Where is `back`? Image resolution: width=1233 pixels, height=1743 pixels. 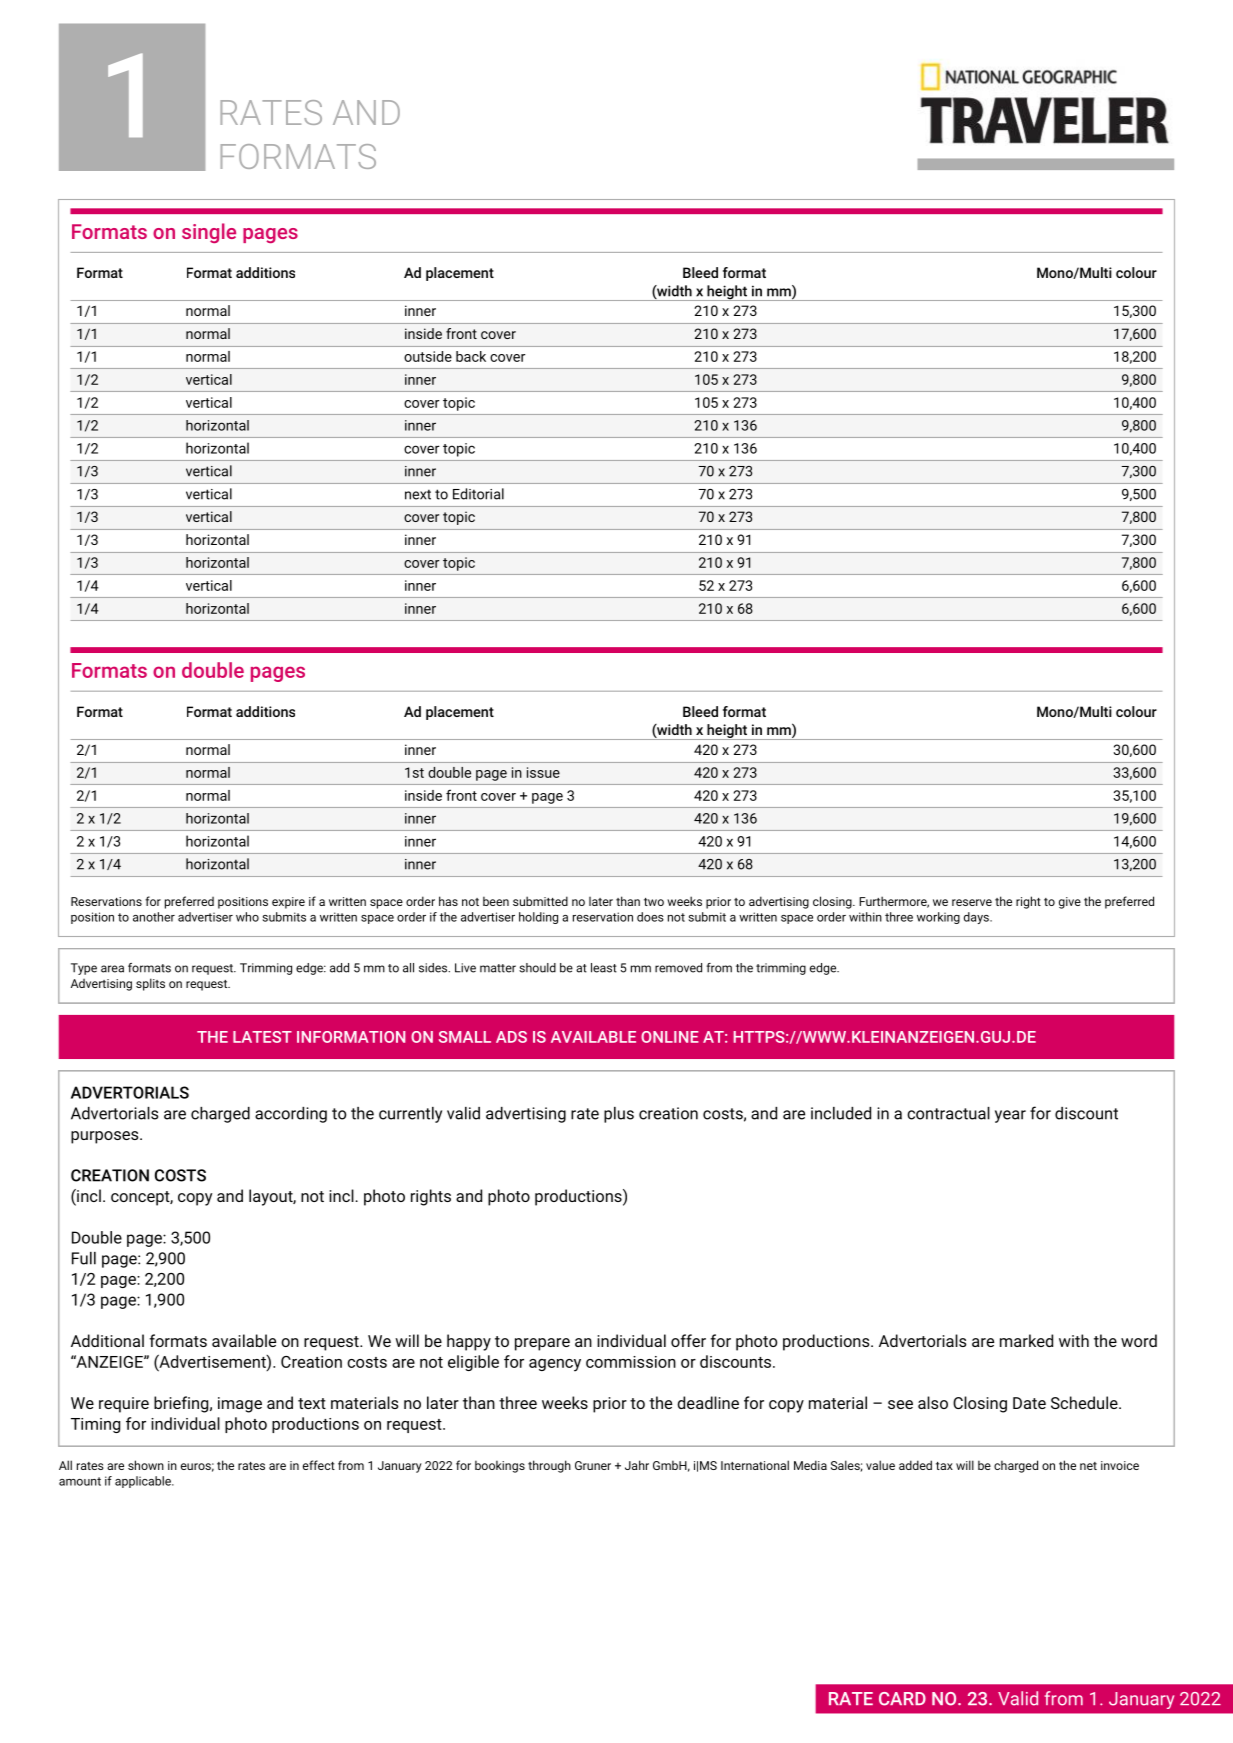 back is located at coordinates (471, 356).
